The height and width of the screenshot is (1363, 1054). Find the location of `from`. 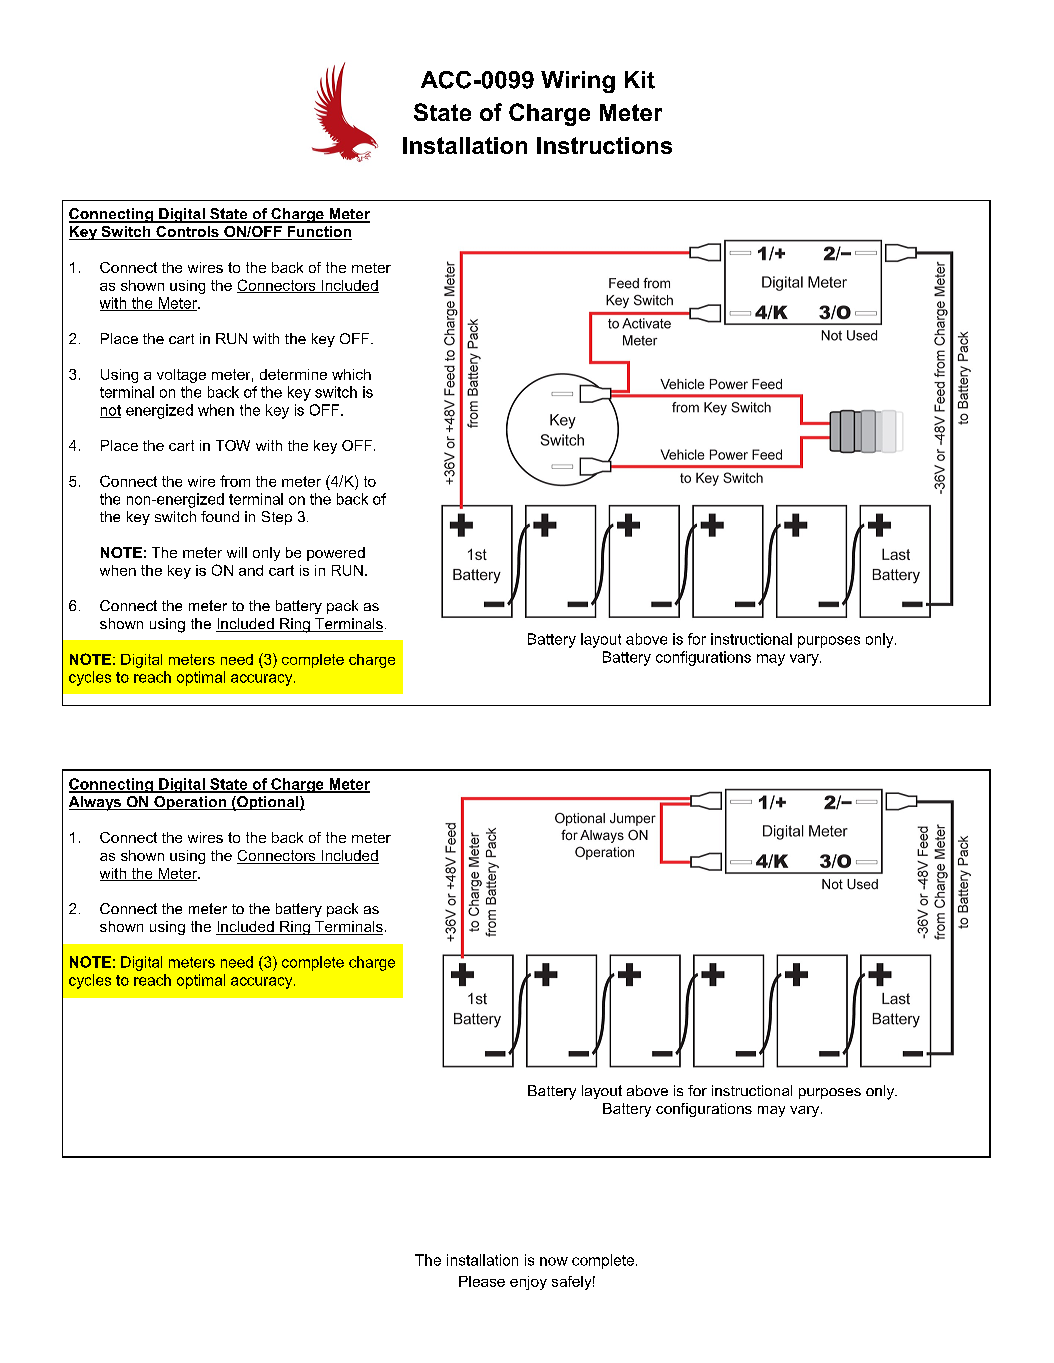

from is located at coordinates (235, 481).
